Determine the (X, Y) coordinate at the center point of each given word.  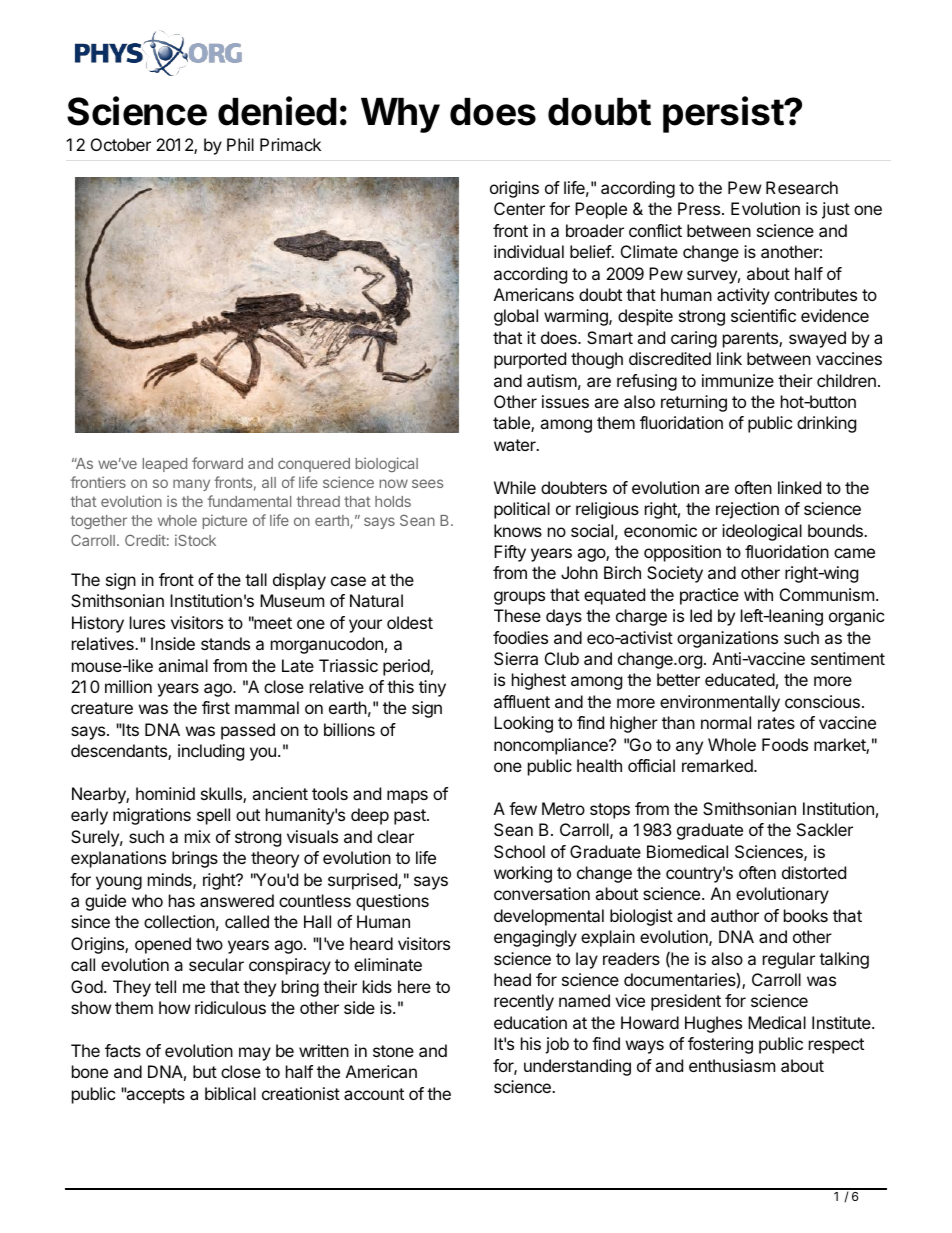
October (121, 144)
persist (724, 114)
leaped (165, 465)
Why (400, 115)
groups (519, 598)
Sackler (825, 829)
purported (530, 360)
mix (198, 836)
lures (147, 622)
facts (123, 1050)
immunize (738, 380)
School (519, 851)
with (758, 594)
